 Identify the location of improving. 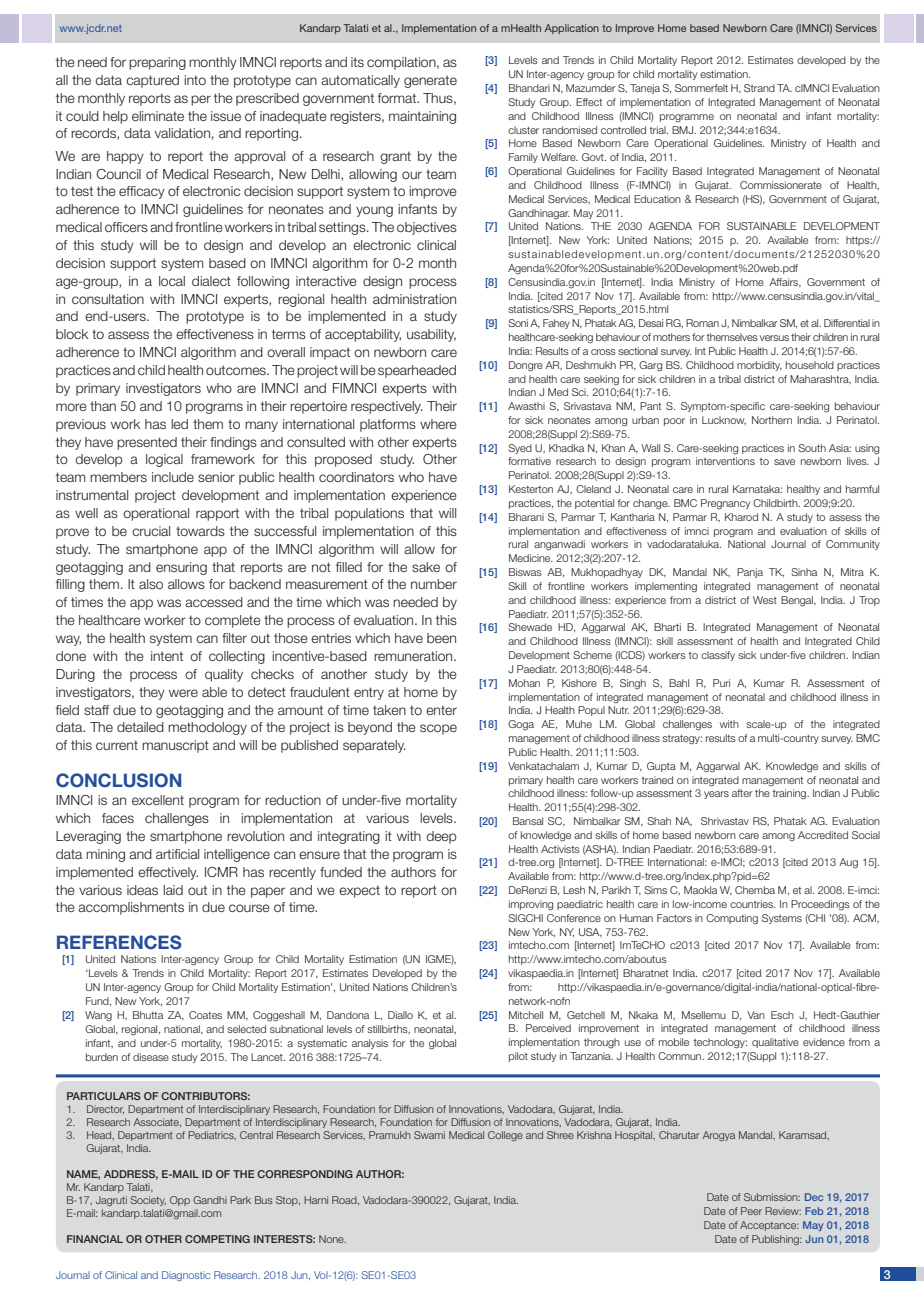
(531, 905).
